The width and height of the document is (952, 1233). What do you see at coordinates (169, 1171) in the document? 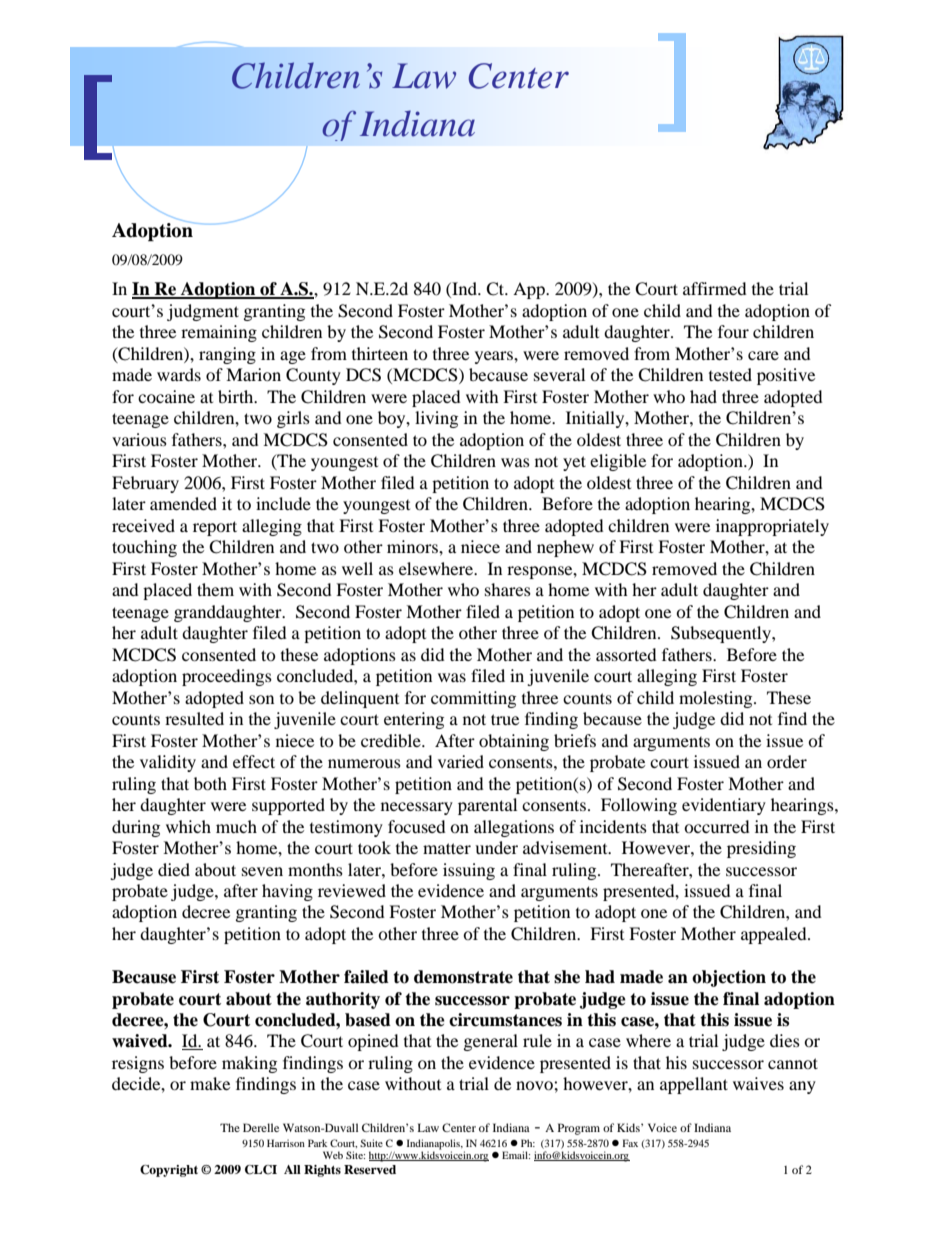
I see `Copyright` at bounding box center [169, 1171].
